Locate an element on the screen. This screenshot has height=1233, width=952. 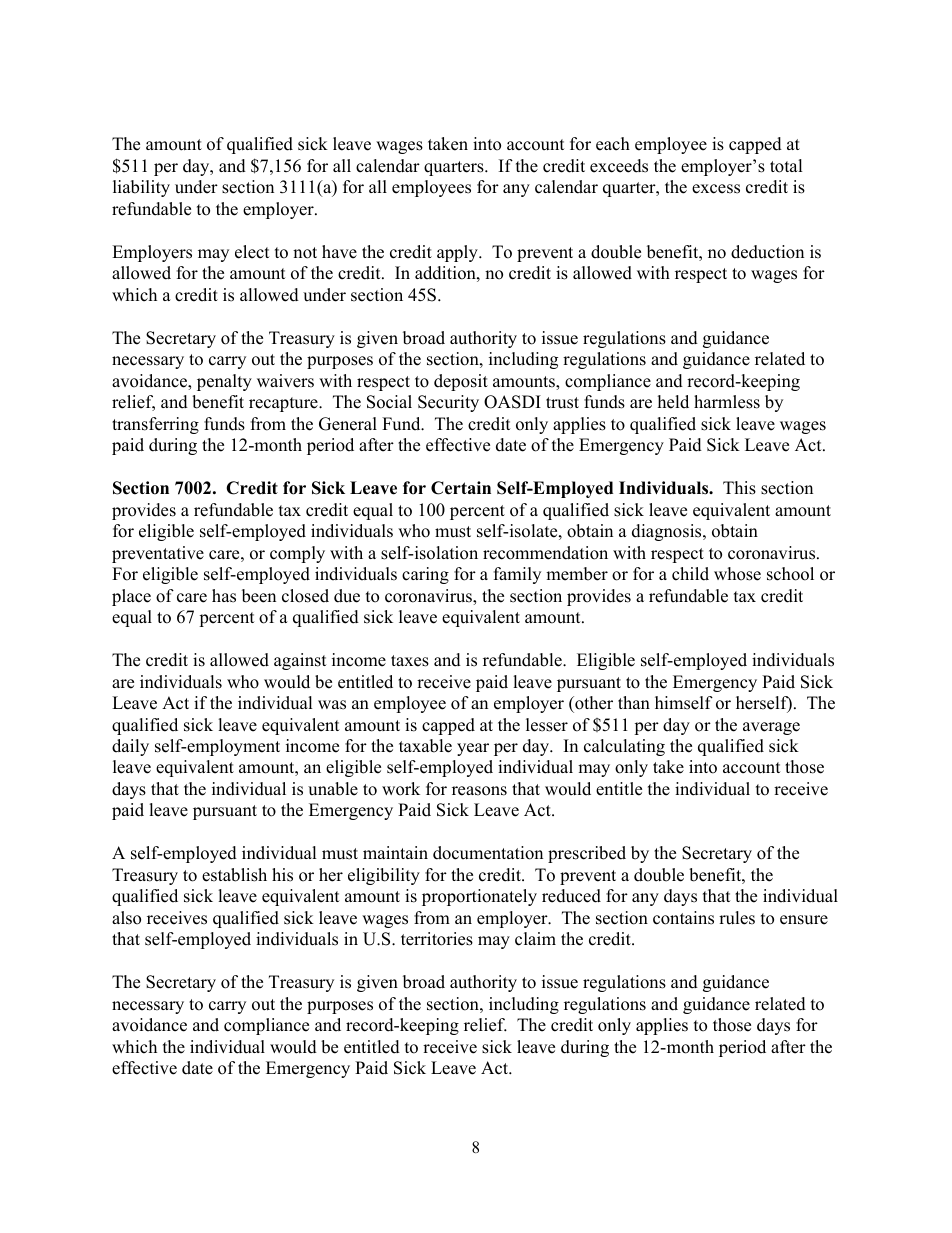
establish is located at coordinates (234, 875).
